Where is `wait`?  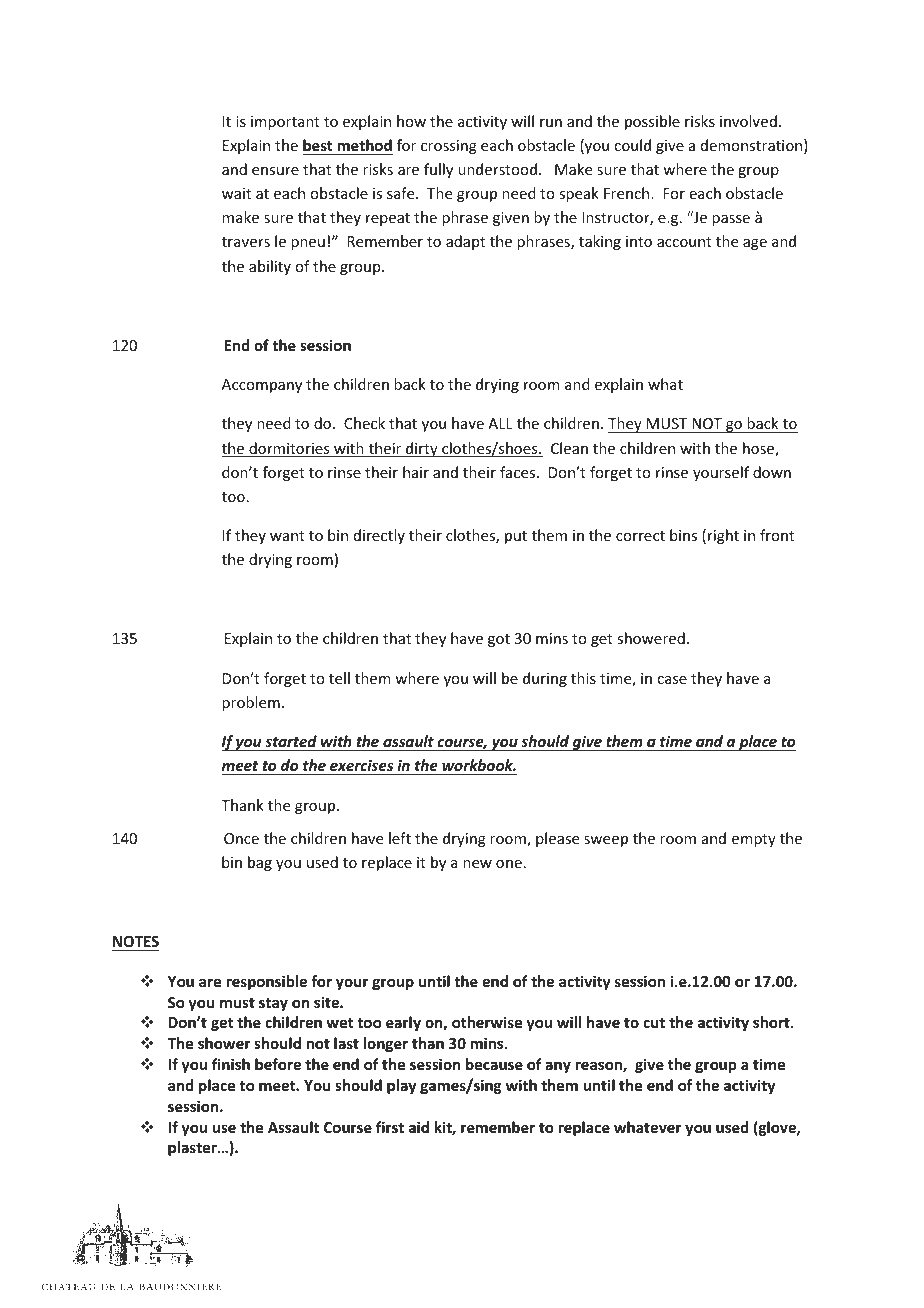 wait is located at coordinates (236, 193).
